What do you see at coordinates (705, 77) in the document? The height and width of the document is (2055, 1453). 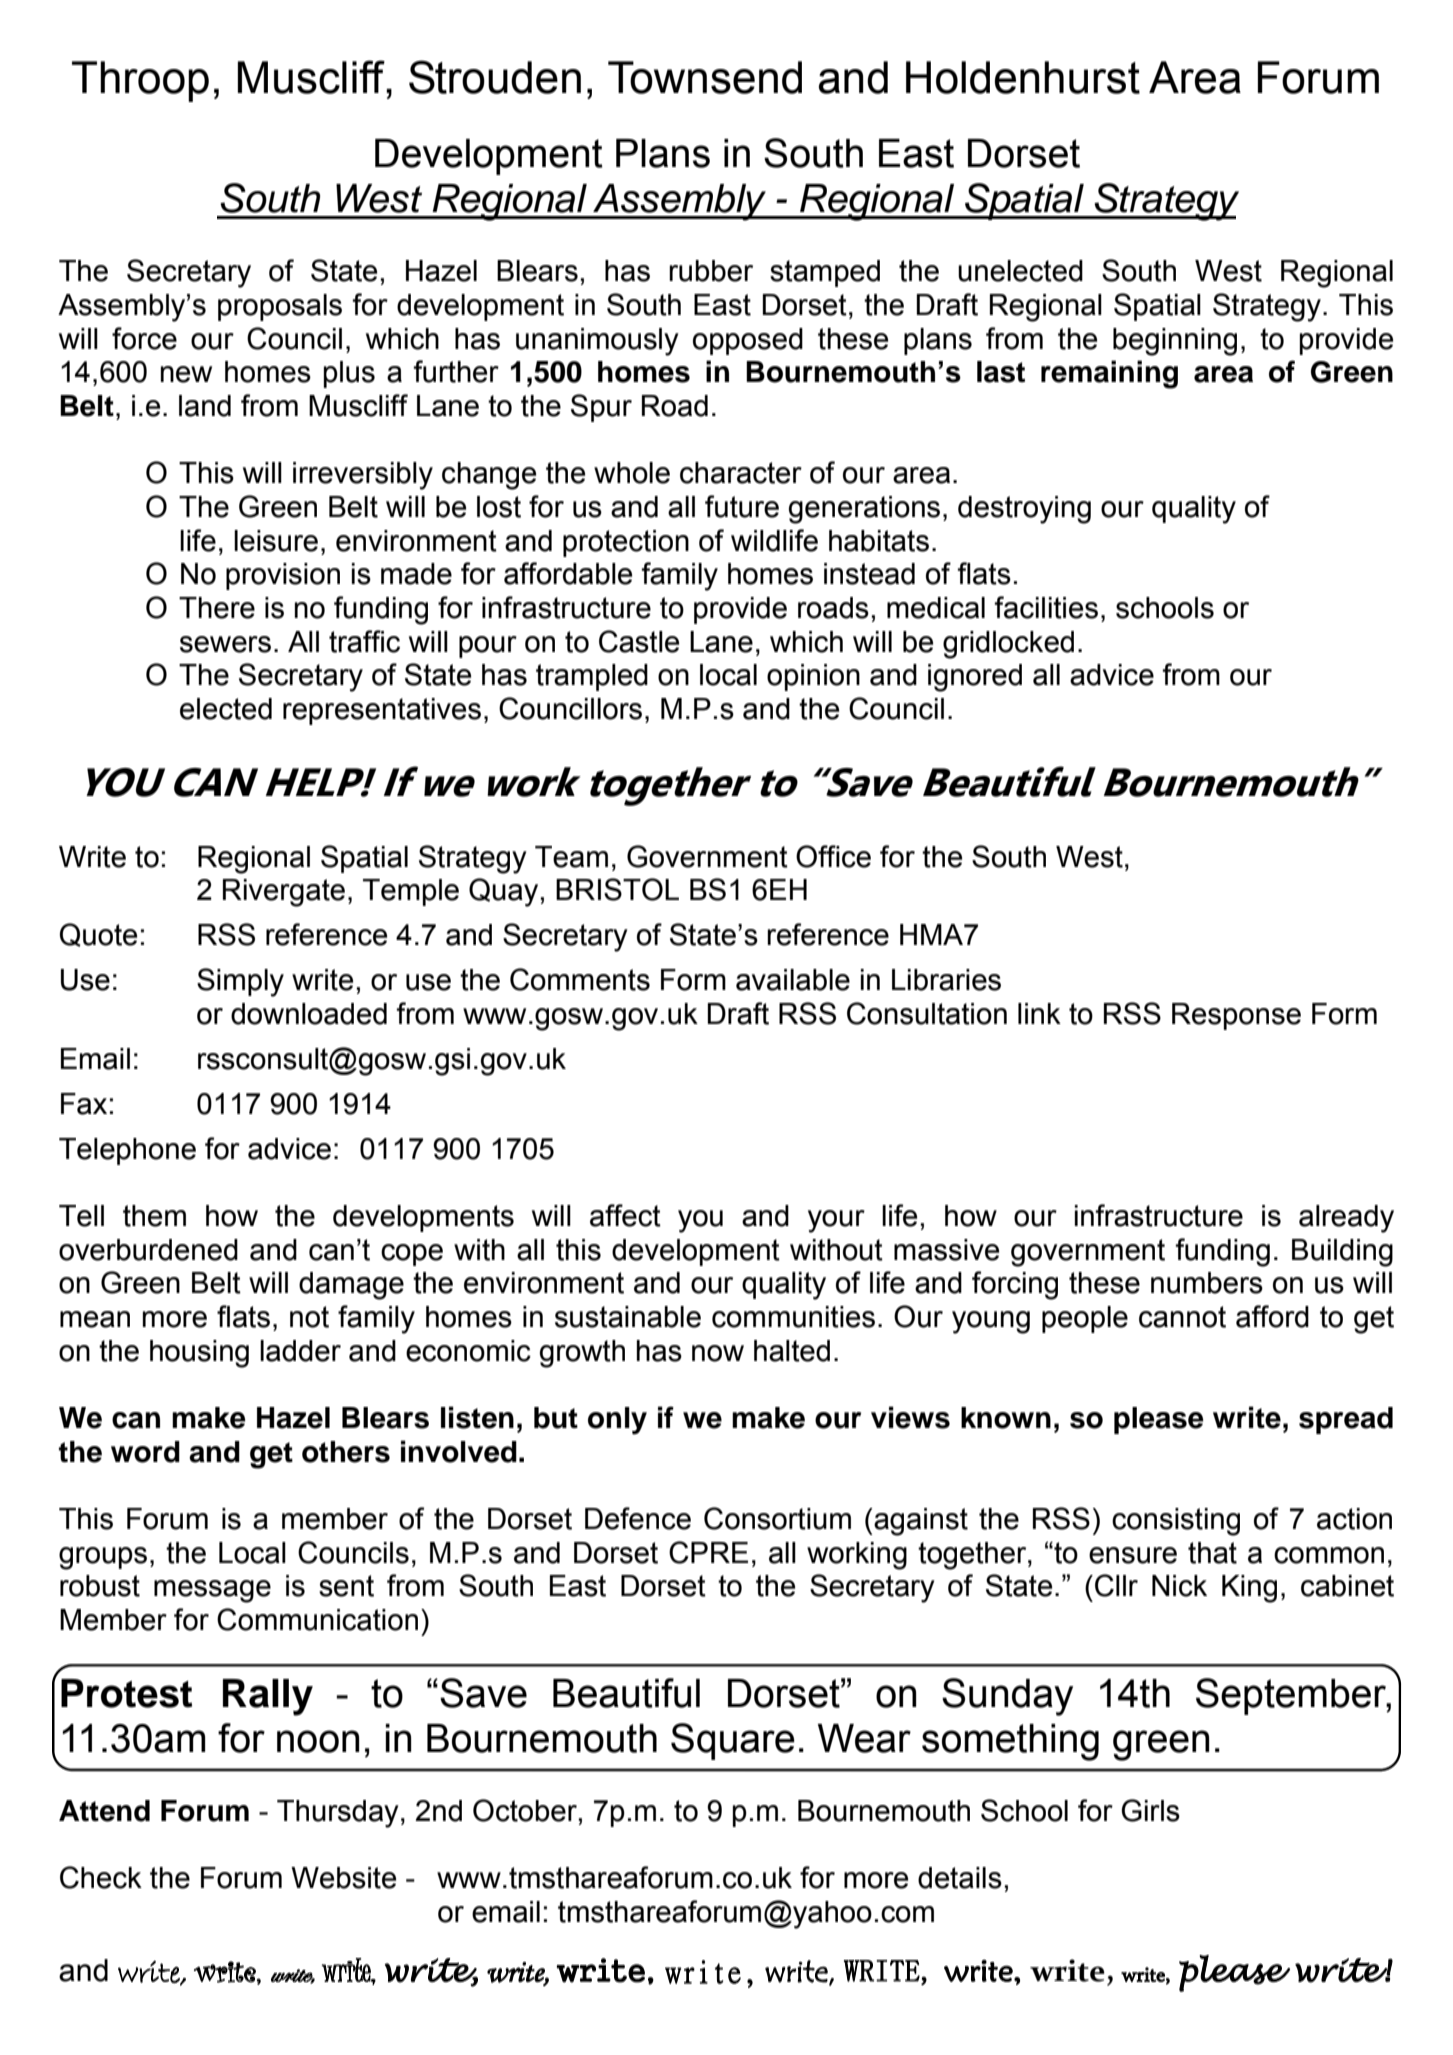 I see `Townsend` at bounding box center [705, 77].
